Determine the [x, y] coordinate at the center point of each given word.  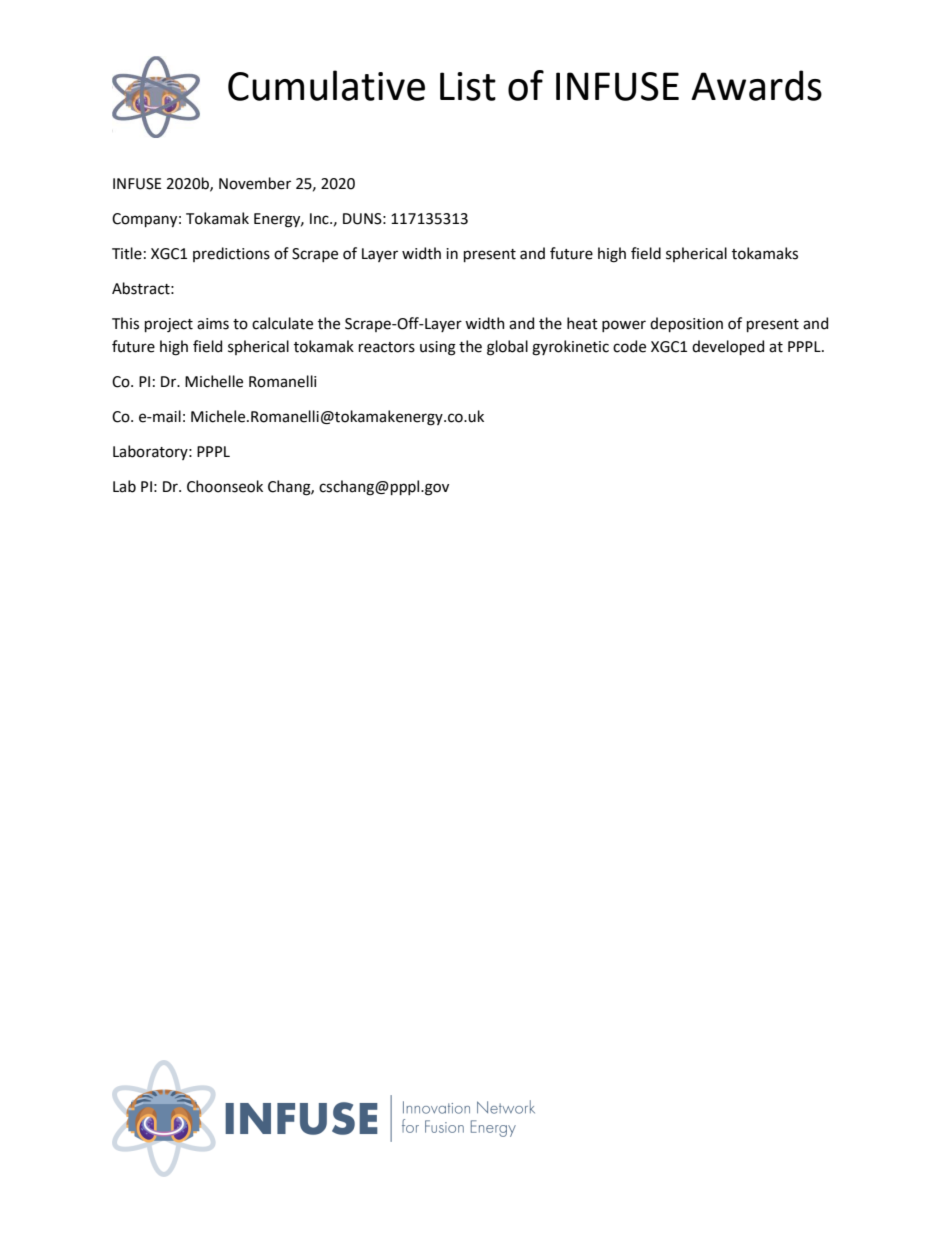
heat [582, 323]
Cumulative [326, 85]
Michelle [214, 381]
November [255, 183]
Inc [320, 219]
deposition [686, 324]
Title [127, 253]
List [468, 86]
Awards [756, 85]
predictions [231, 254]
